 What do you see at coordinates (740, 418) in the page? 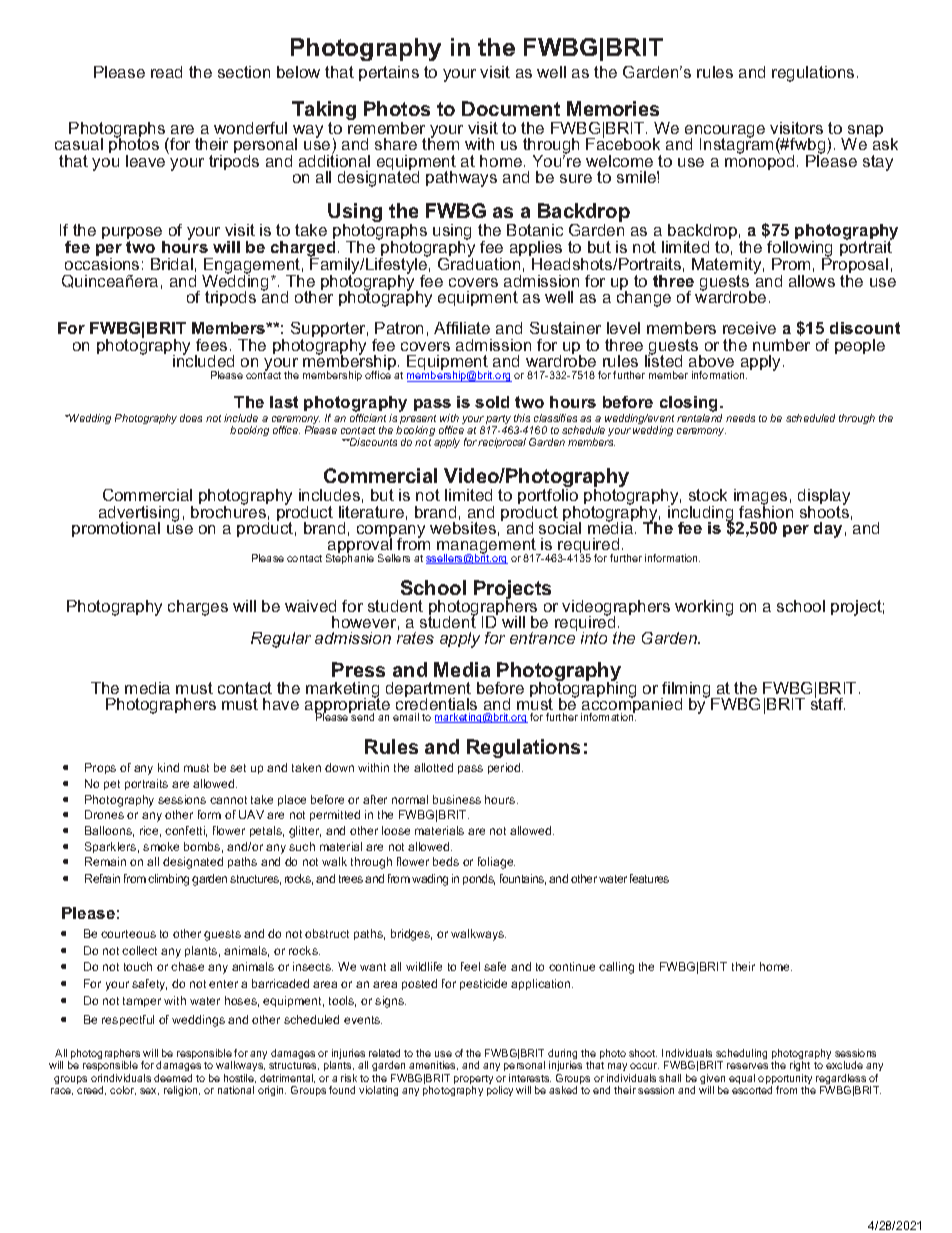
I see `needs` at bounding box center [740, 418].
